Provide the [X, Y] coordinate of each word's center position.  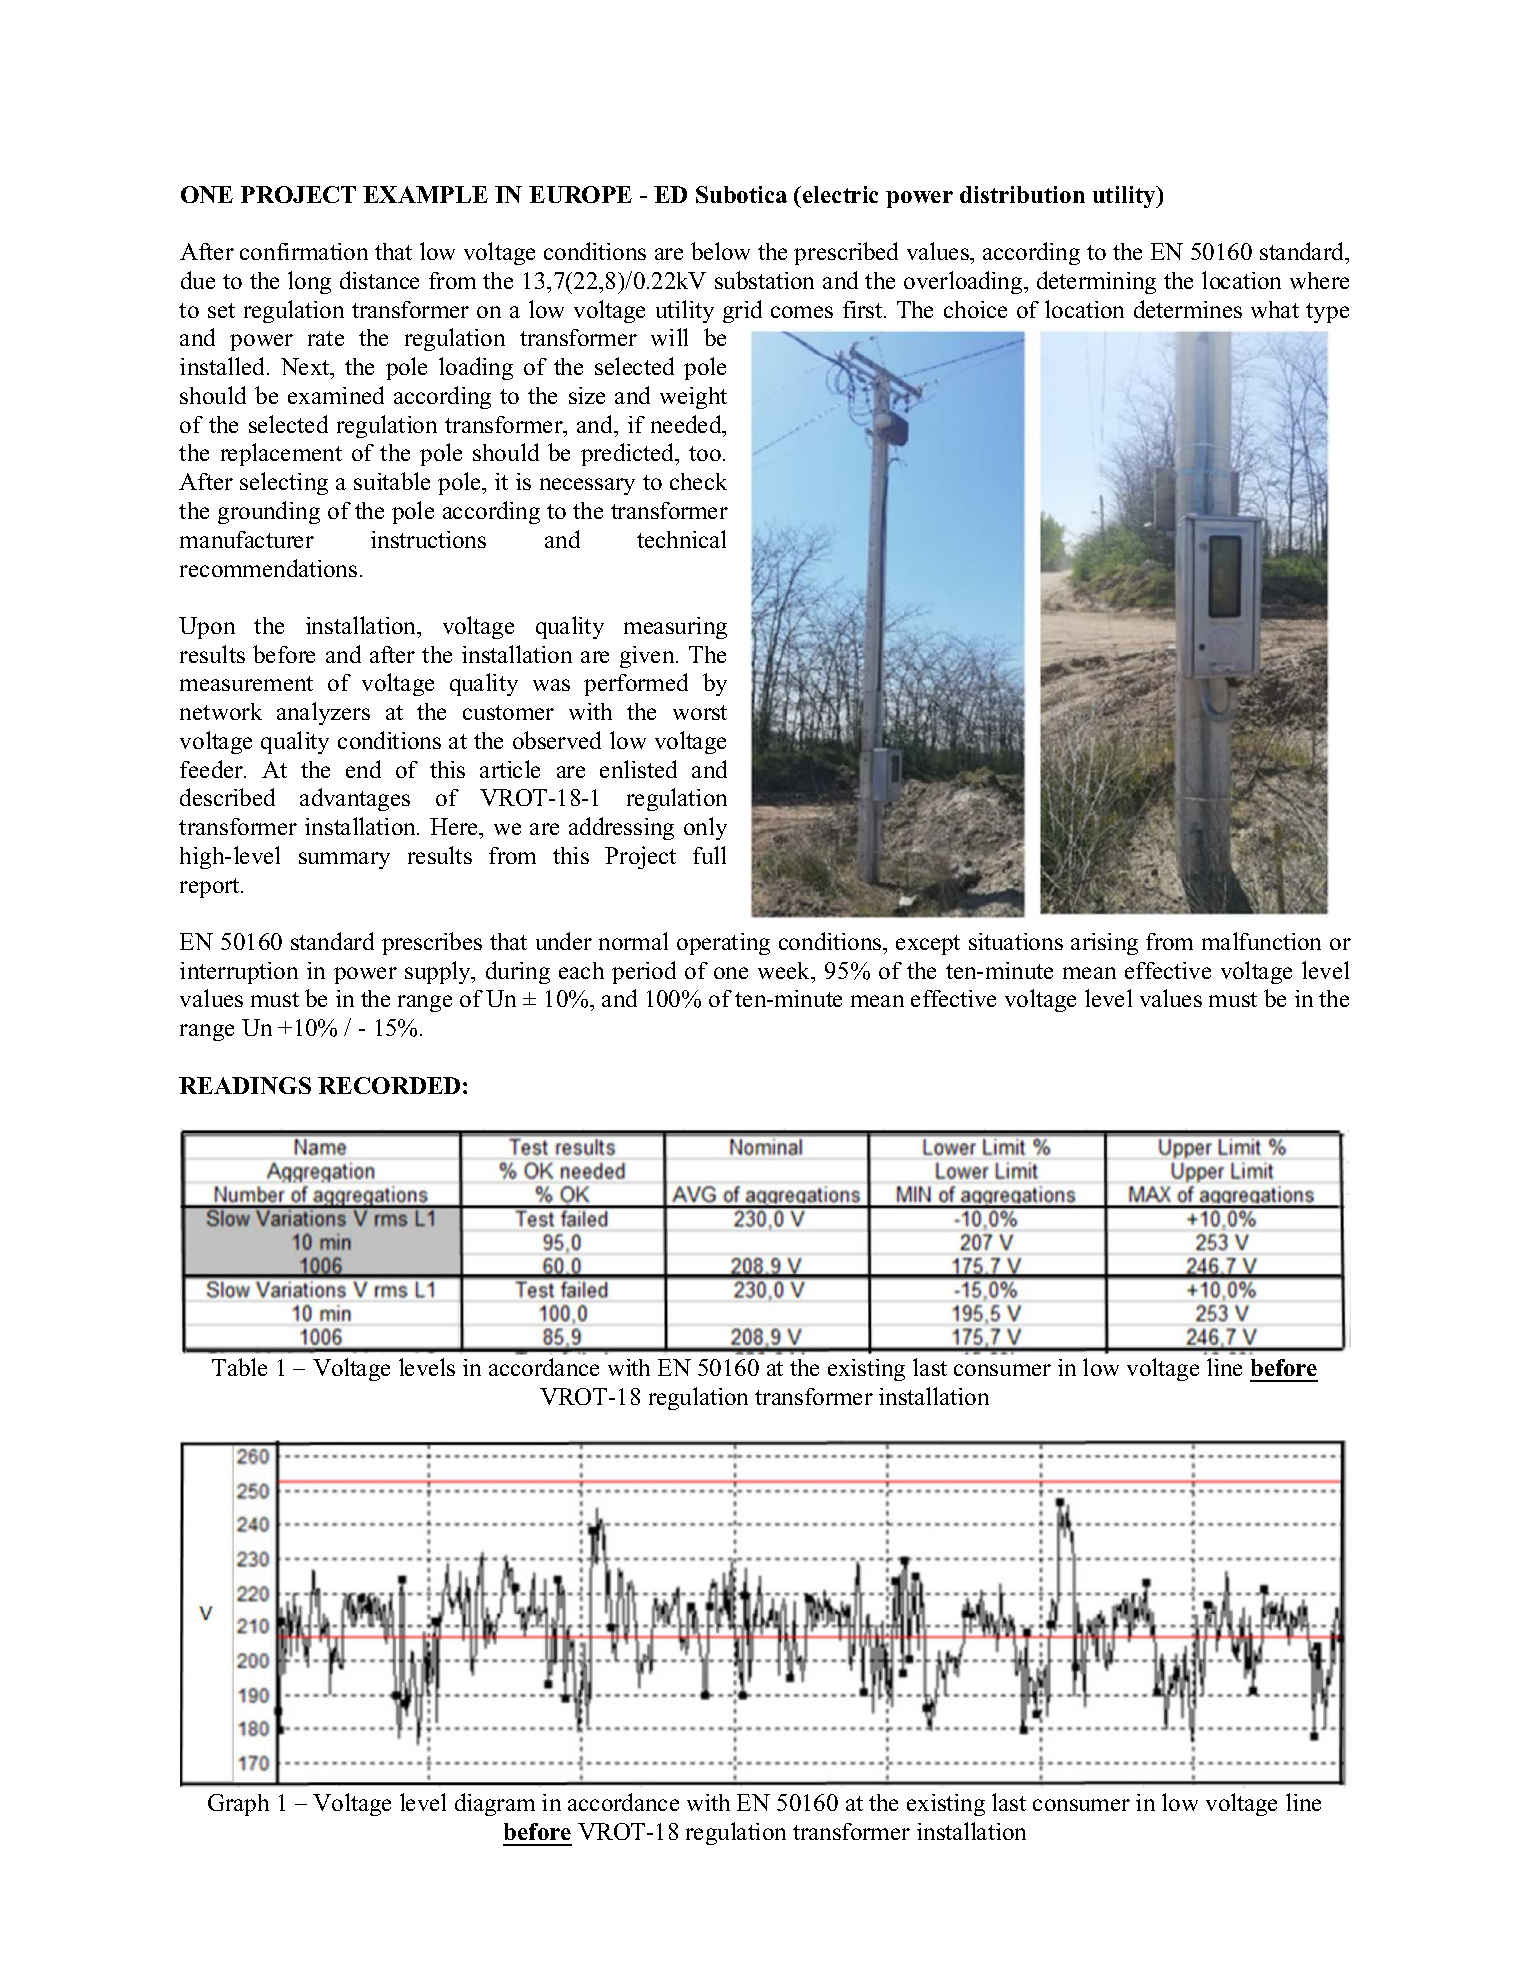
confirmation [304, 251]
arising [1104, 944]
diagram [495, 1804]
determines [1188, 309]
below [720, 251]
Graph [238, 1805]
